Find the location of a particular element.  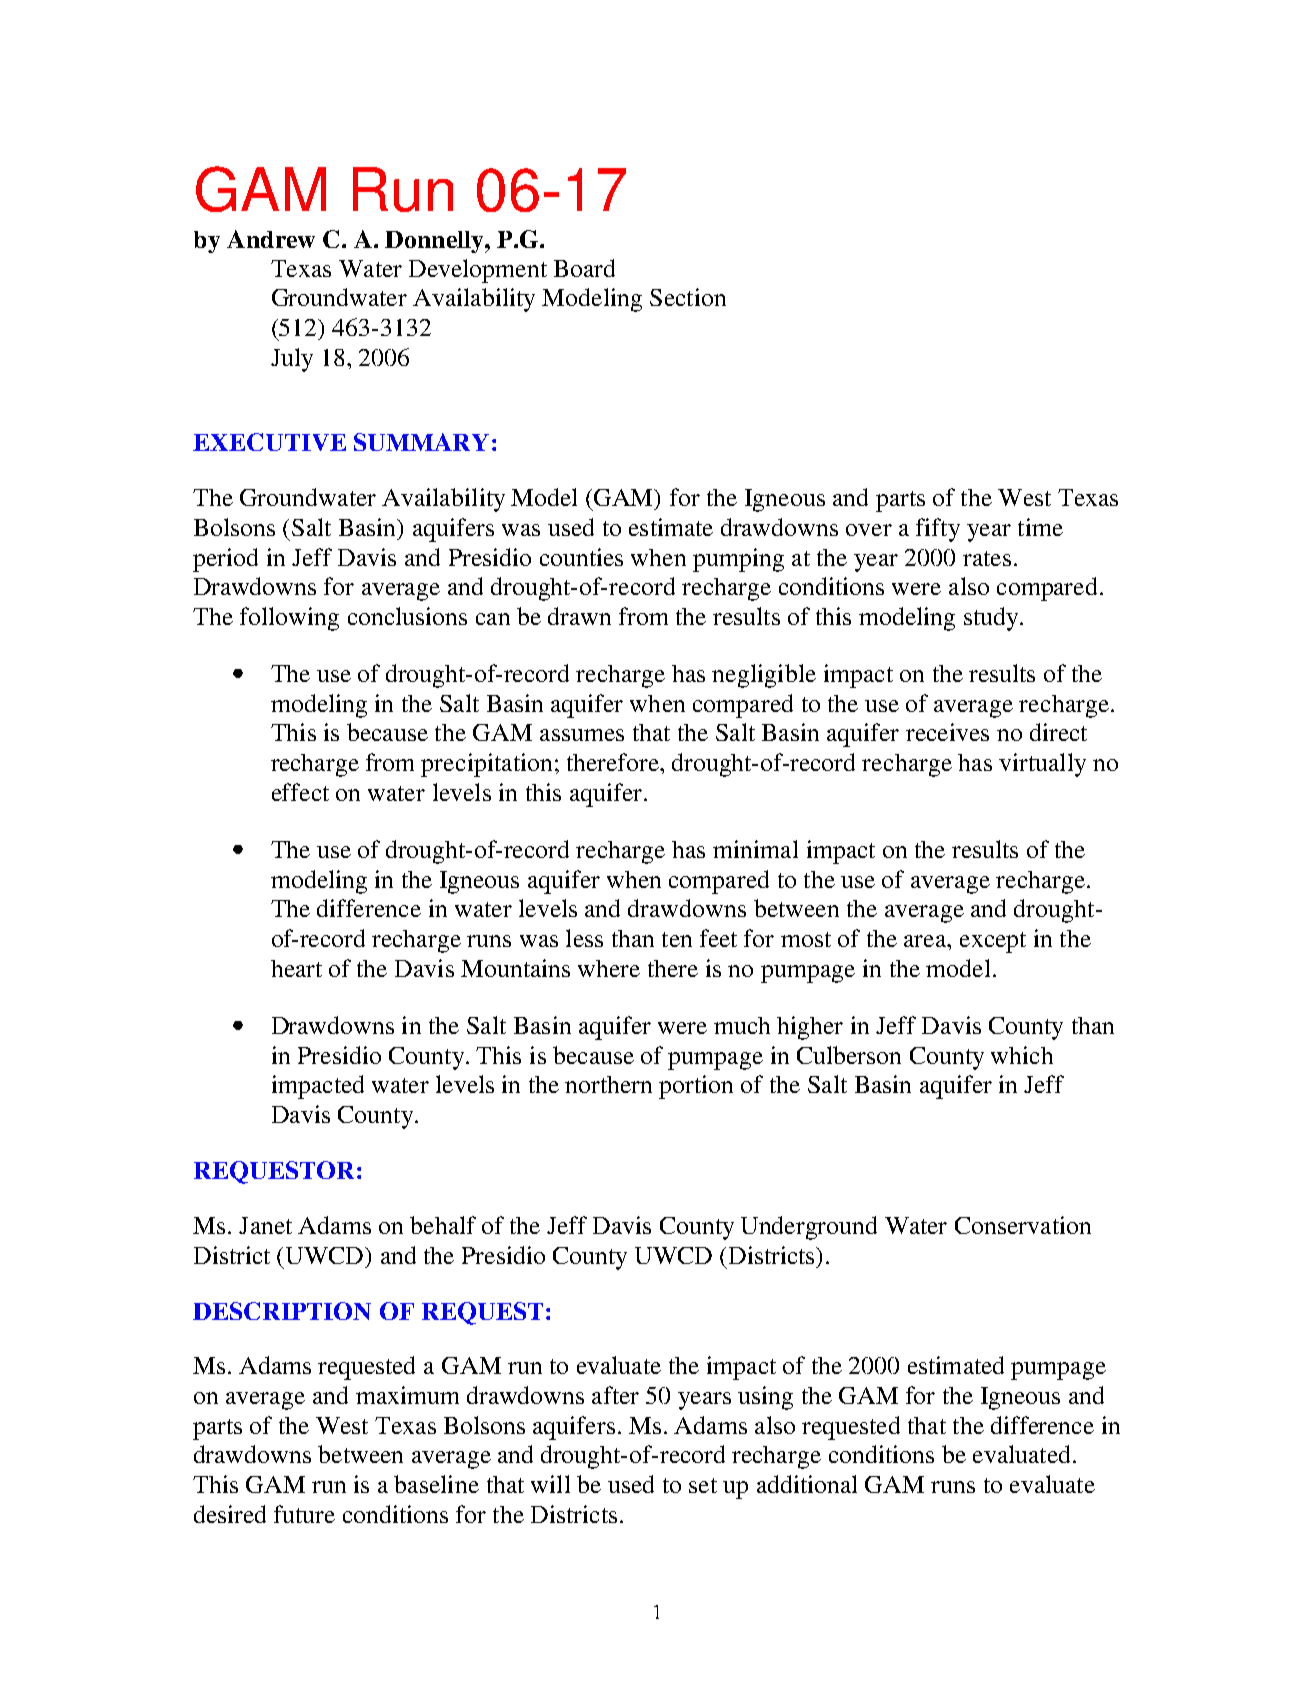

following is located at coordinates (289, 619).
